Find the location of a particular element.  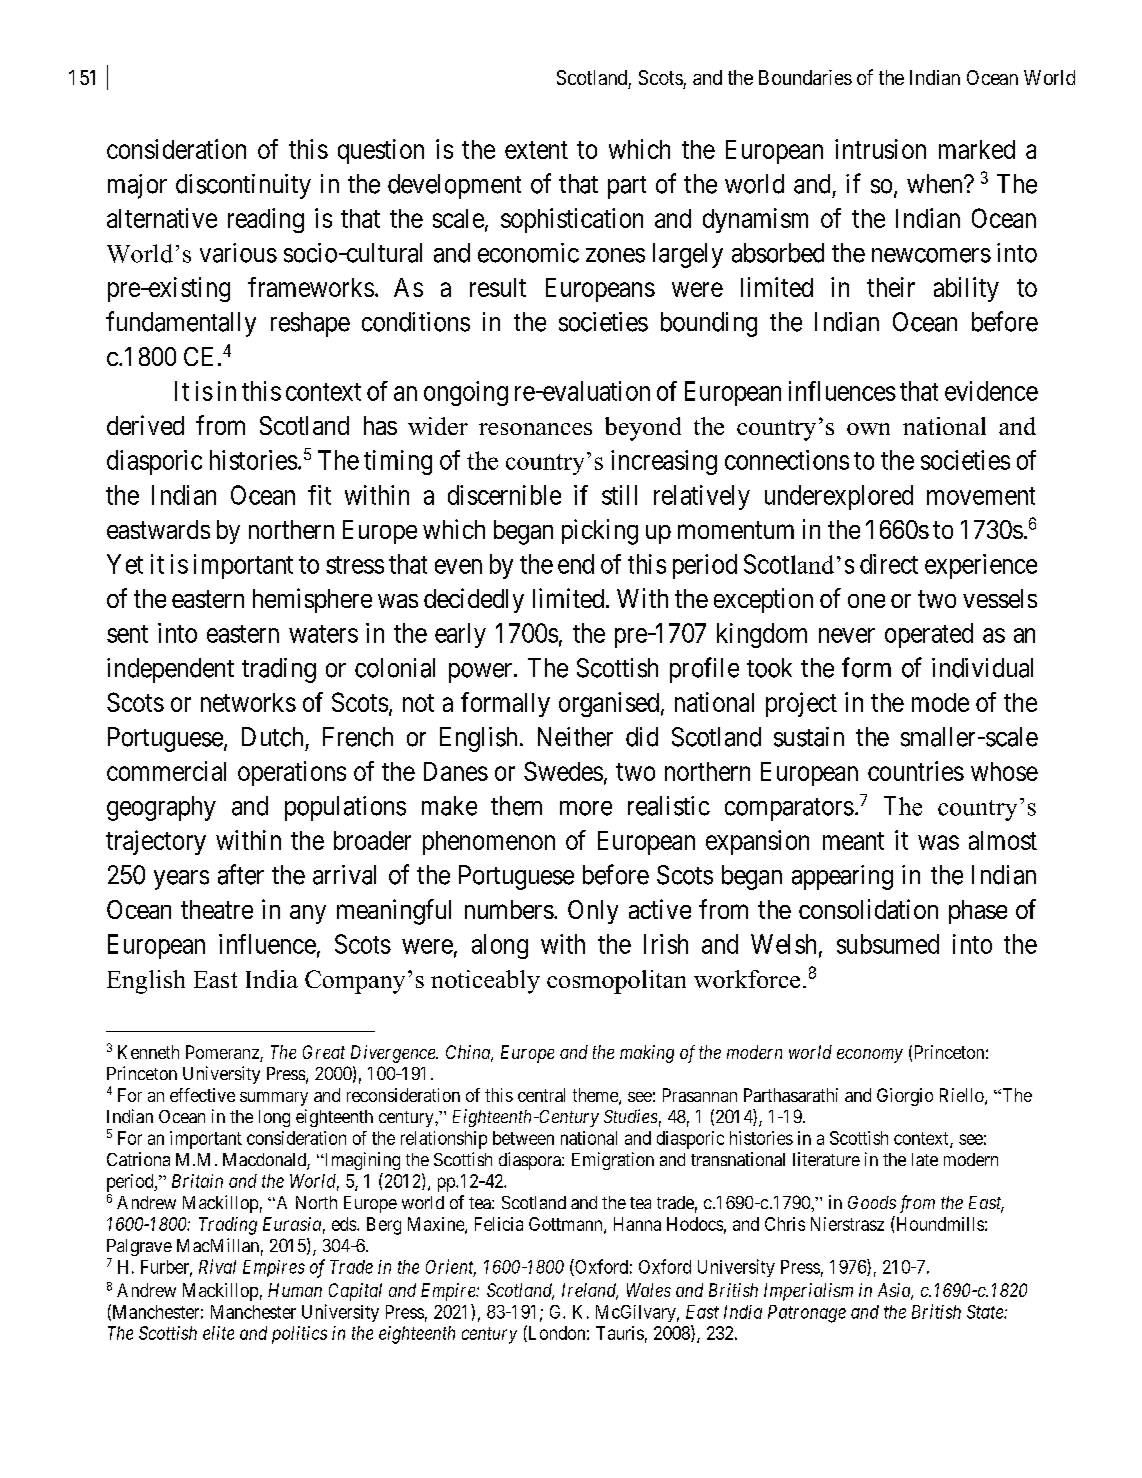

theatre is located at coordinates (217, 909).
